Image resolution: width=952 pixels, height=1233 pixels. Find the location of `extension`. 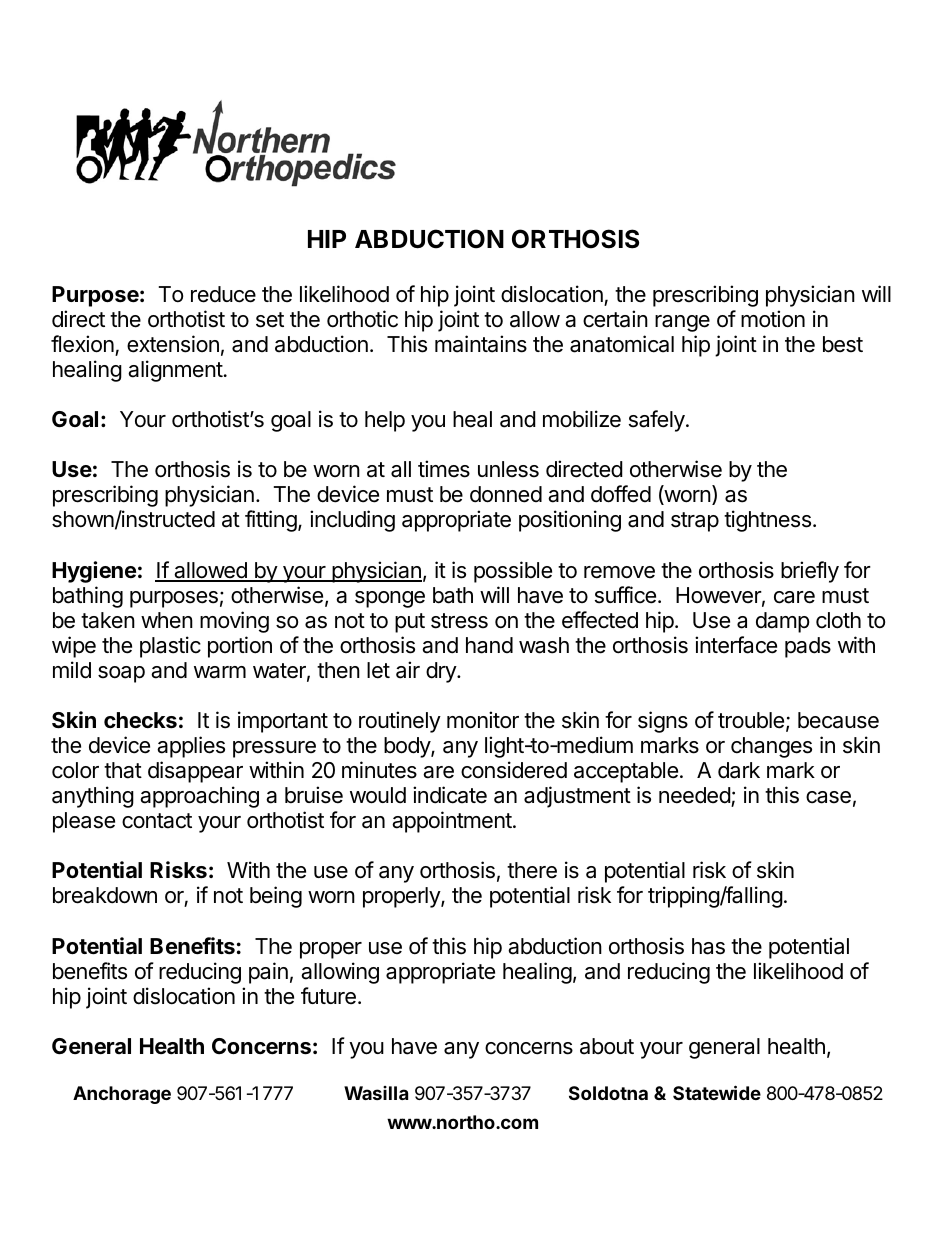

extension is located at coordinates (173, 344).
